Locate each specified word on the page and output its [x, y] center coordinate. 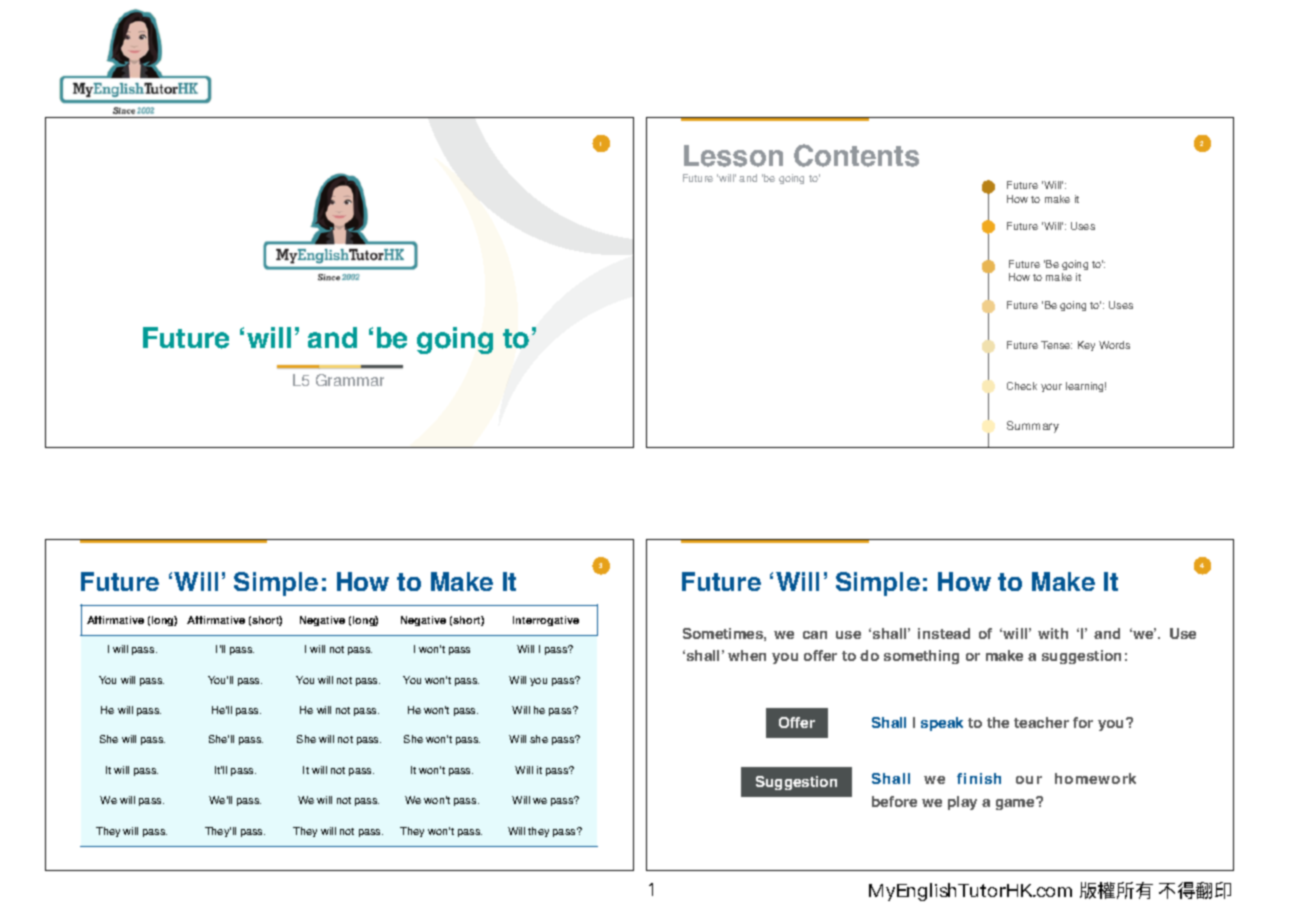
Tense [1056, 345]
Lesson [733, 156]
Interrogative [546, 621]
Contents [856, 155]
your [1051, 388]
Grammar [350, 380]
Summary [1033, 427]
